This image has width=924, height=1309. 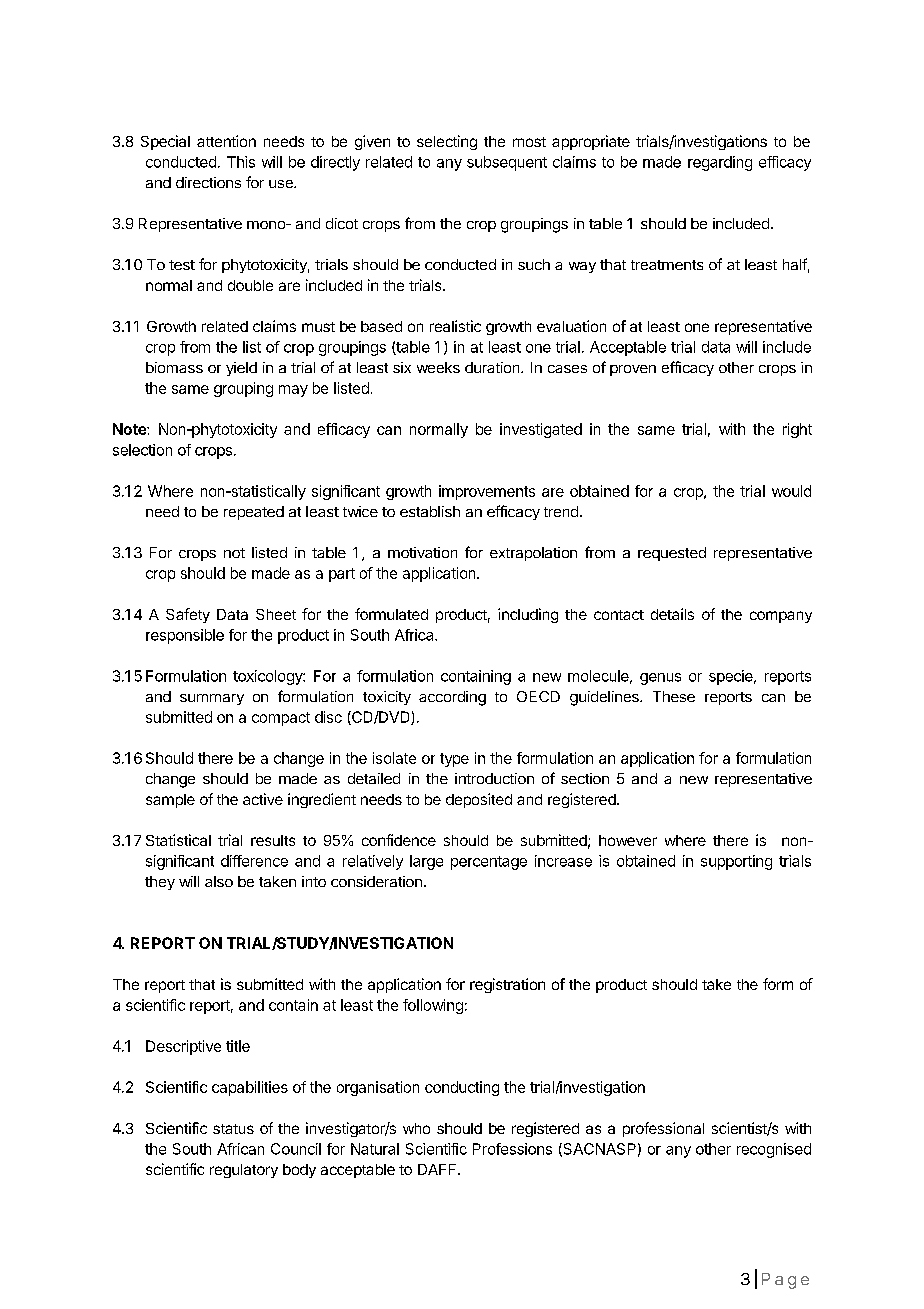 I want to click on sample, so click(x=170, y=801).
